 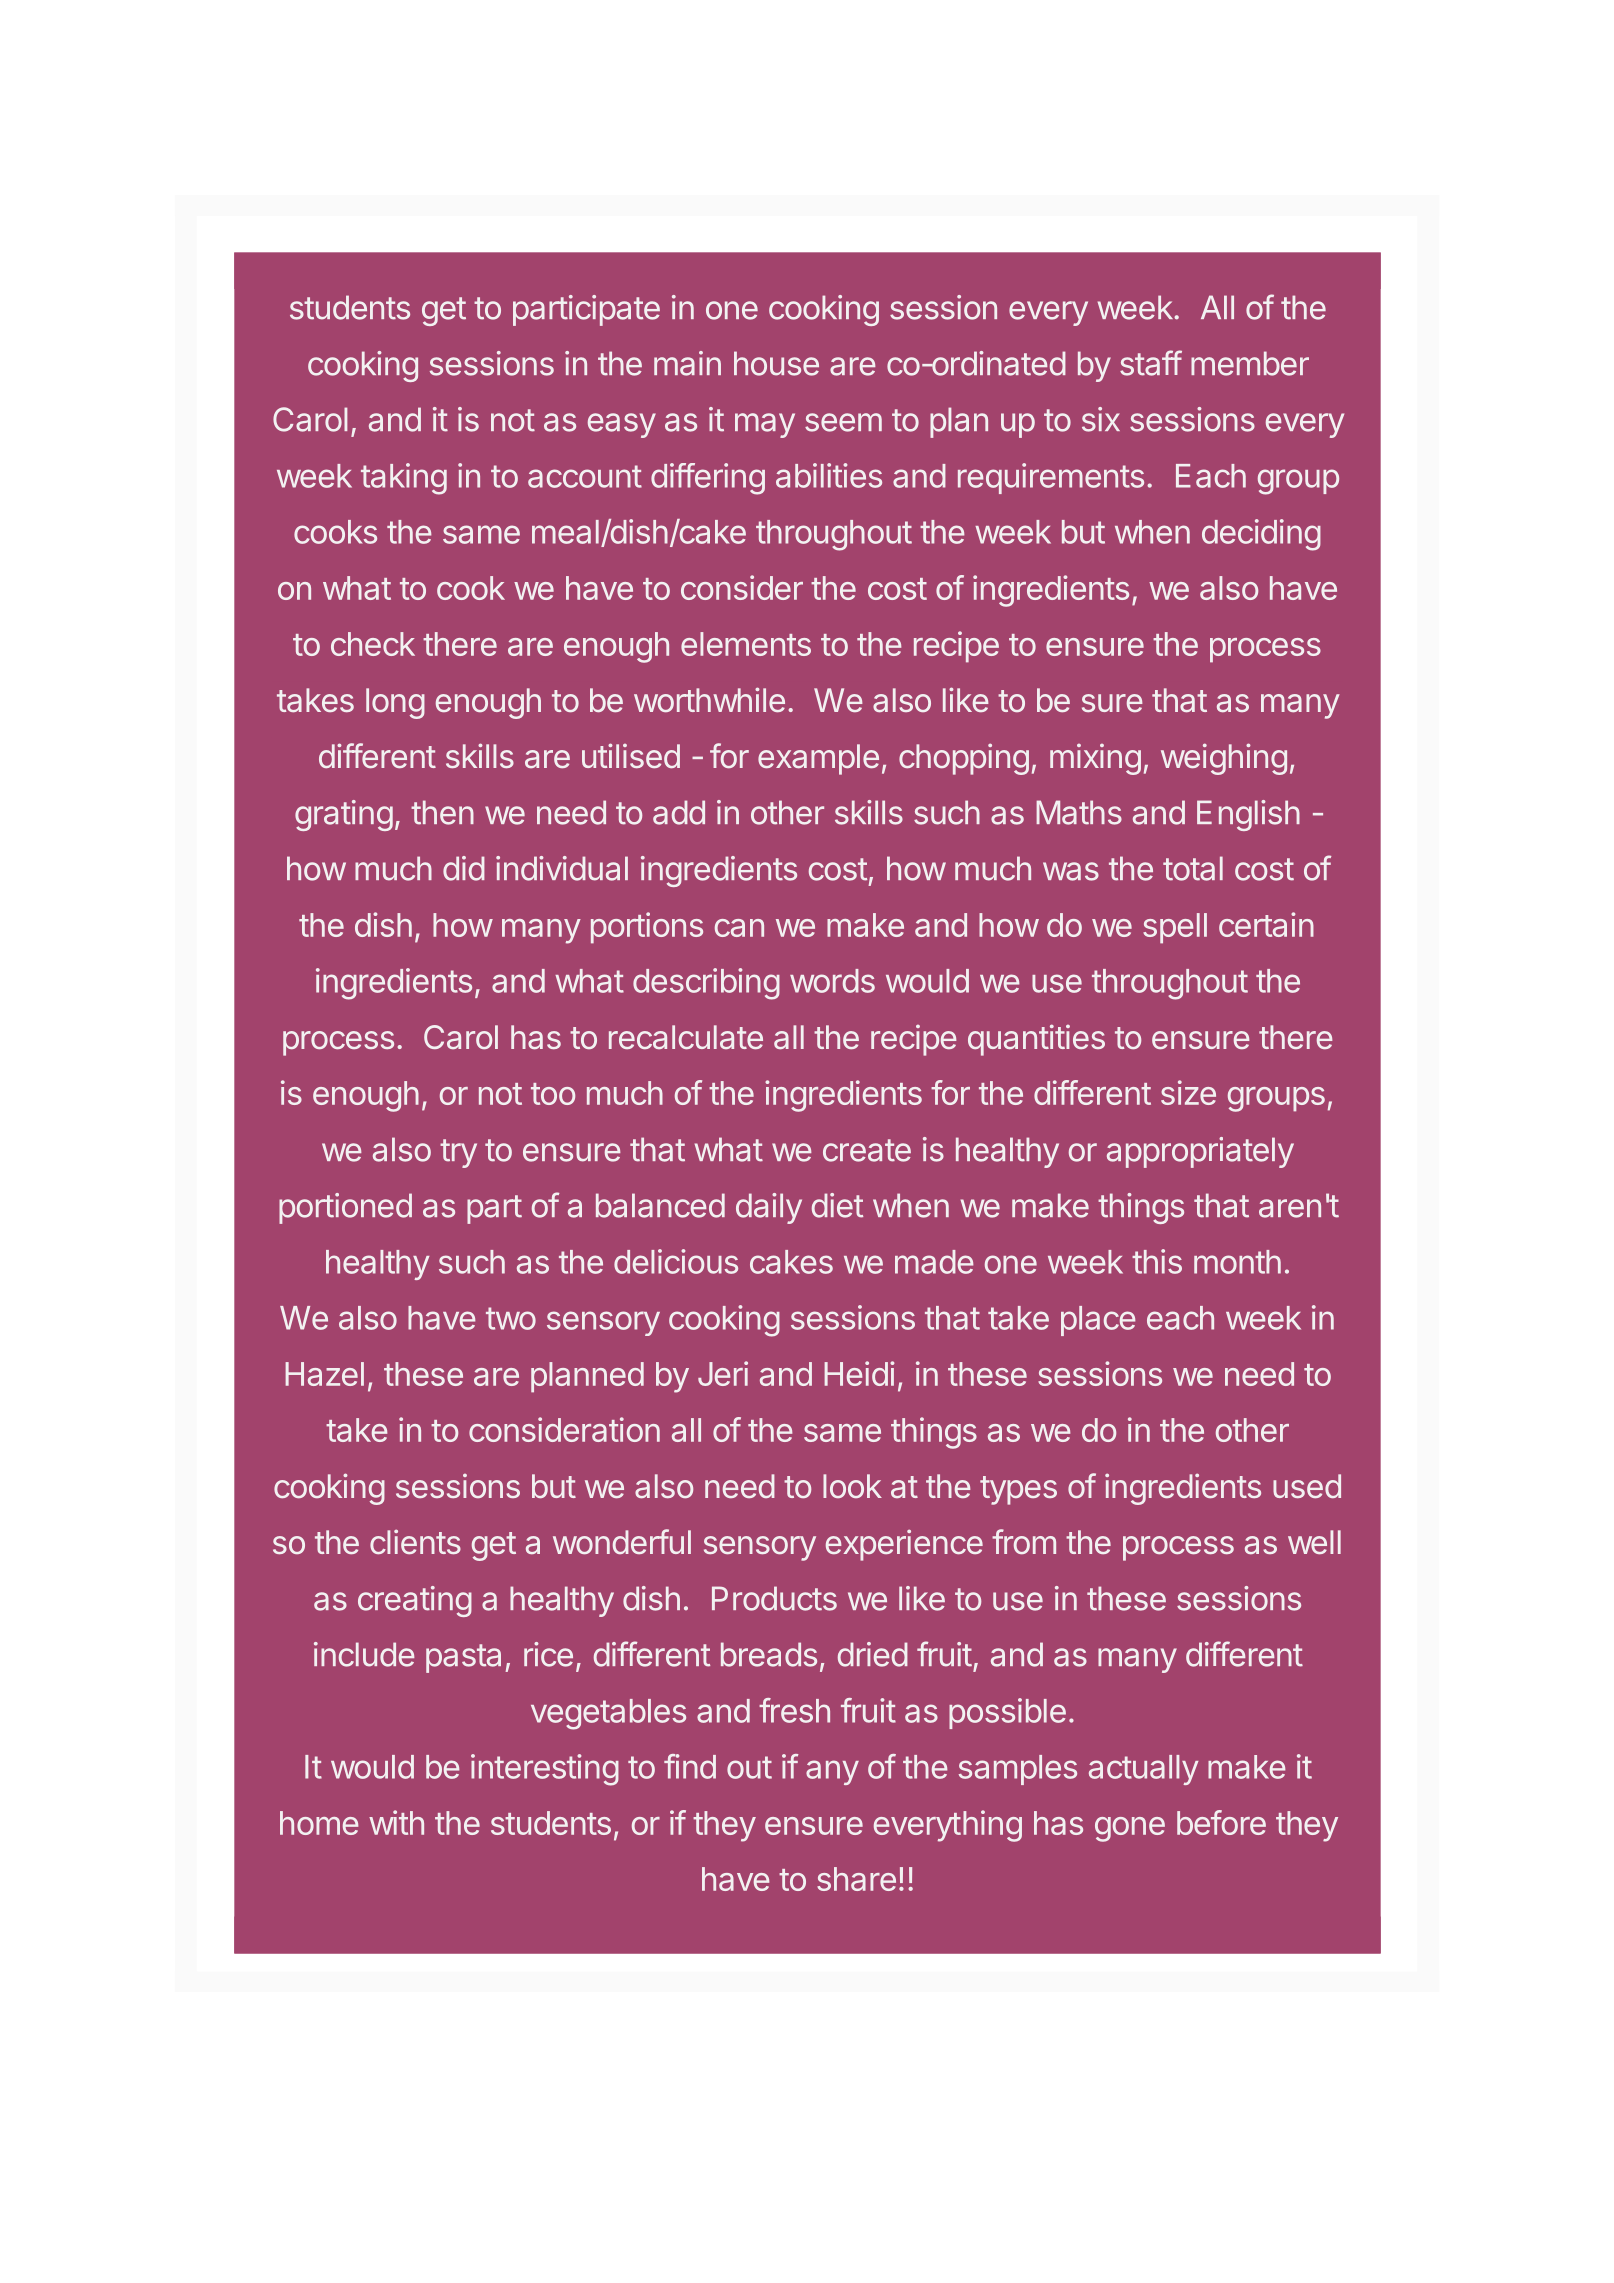 What do you see at coordinates (859, 1373) in the image?
I see `Heidi` at bounding box center [859, 1373].
